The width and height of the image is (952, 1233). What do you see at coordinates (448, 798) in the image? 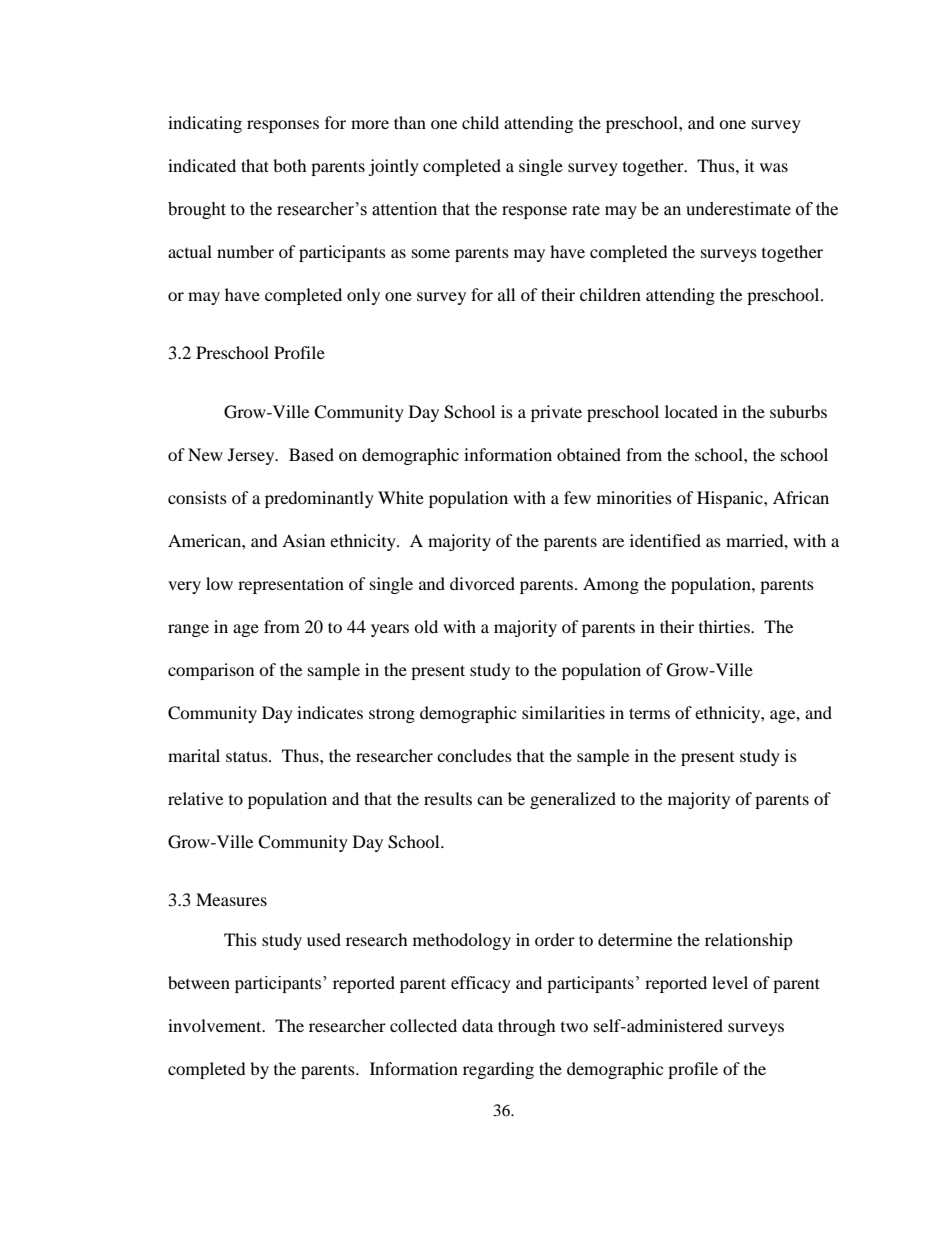
I see `results` at bounding box center [448, 798].
